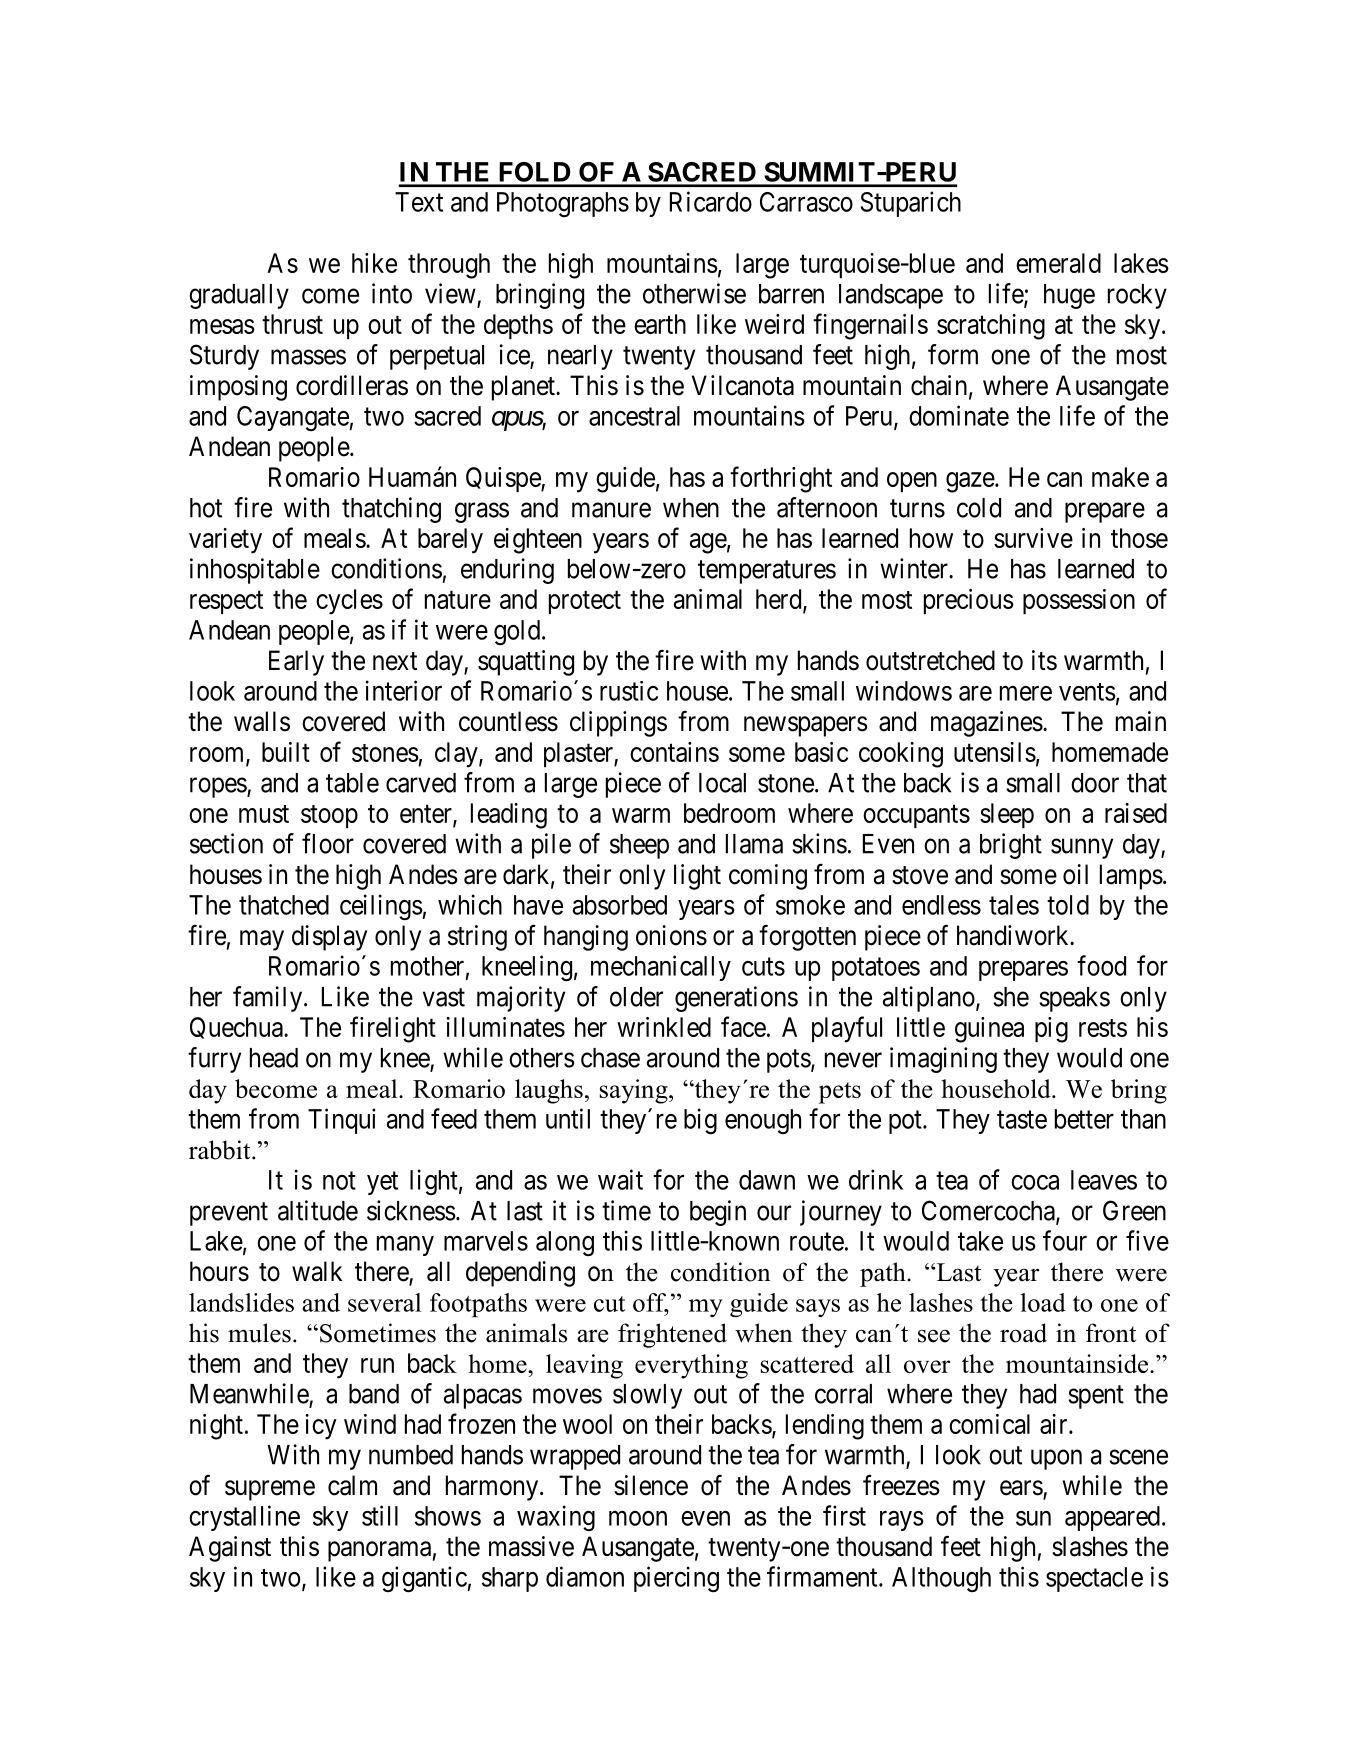  I want to click on cycles, so click(349, 602).
